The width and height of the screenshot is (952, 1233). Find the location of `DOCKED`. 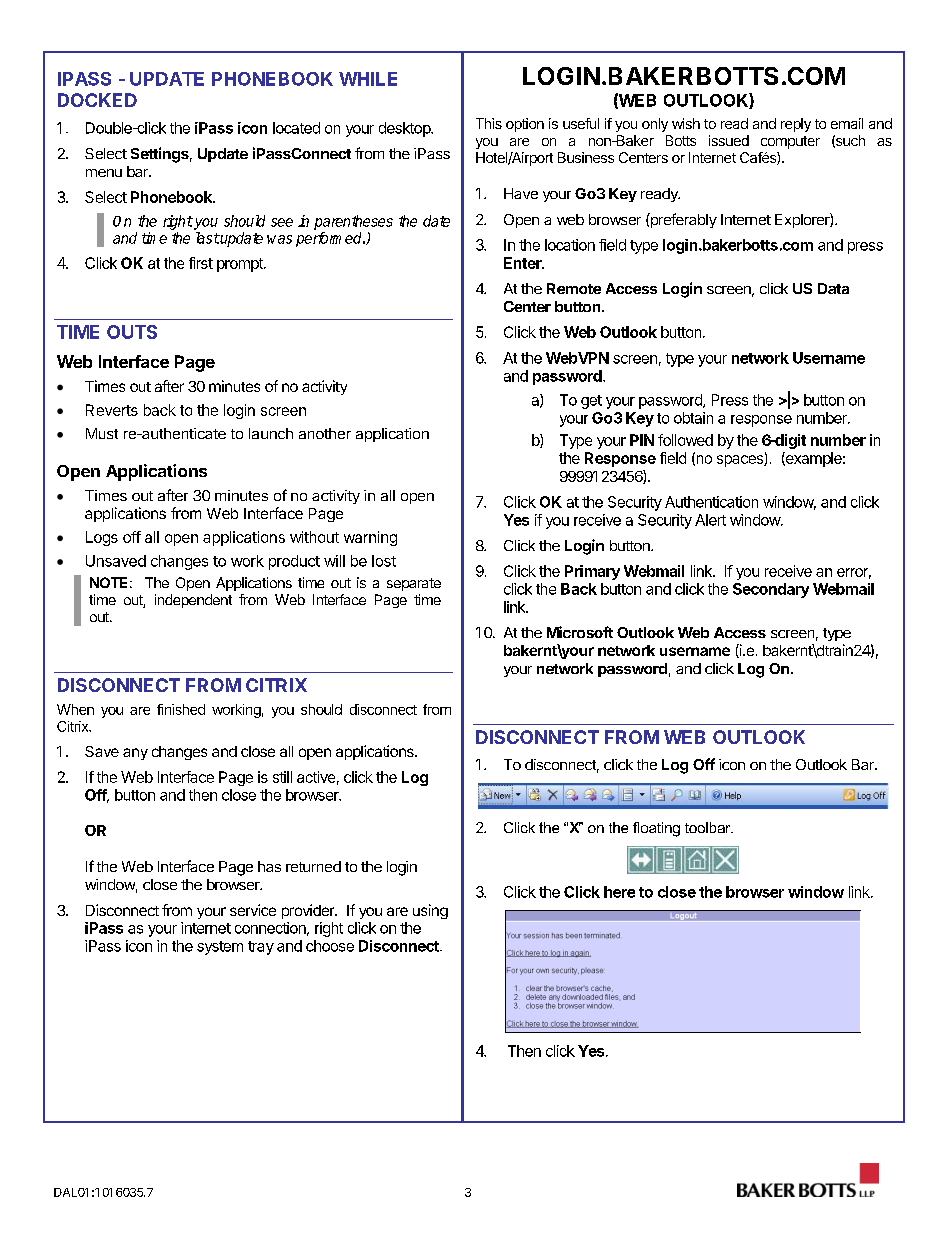

DOCKED is located at coordinates (97, 100).
